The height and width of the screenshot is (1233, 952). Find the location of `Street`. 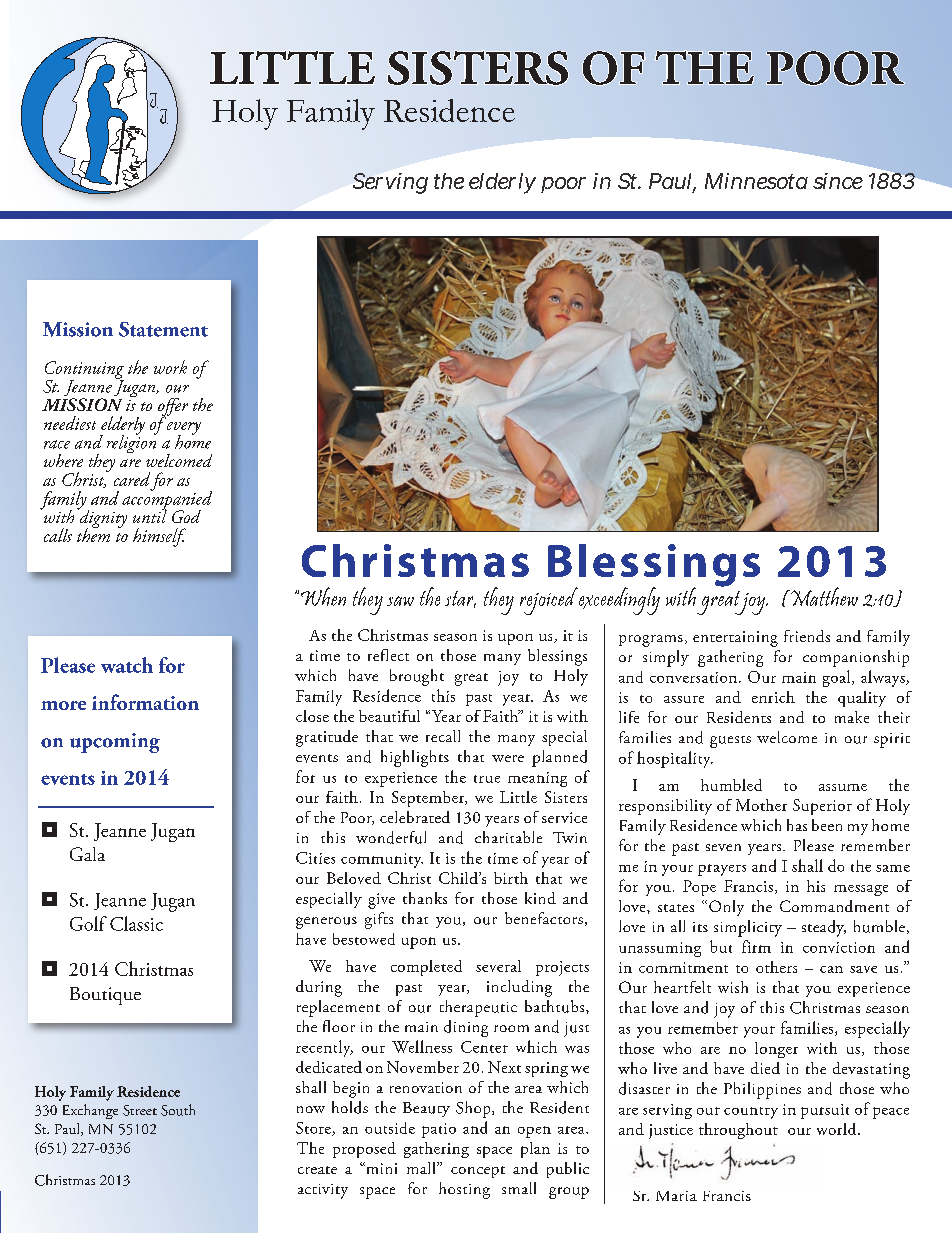

Street is located at coordinates (140, 1110).
